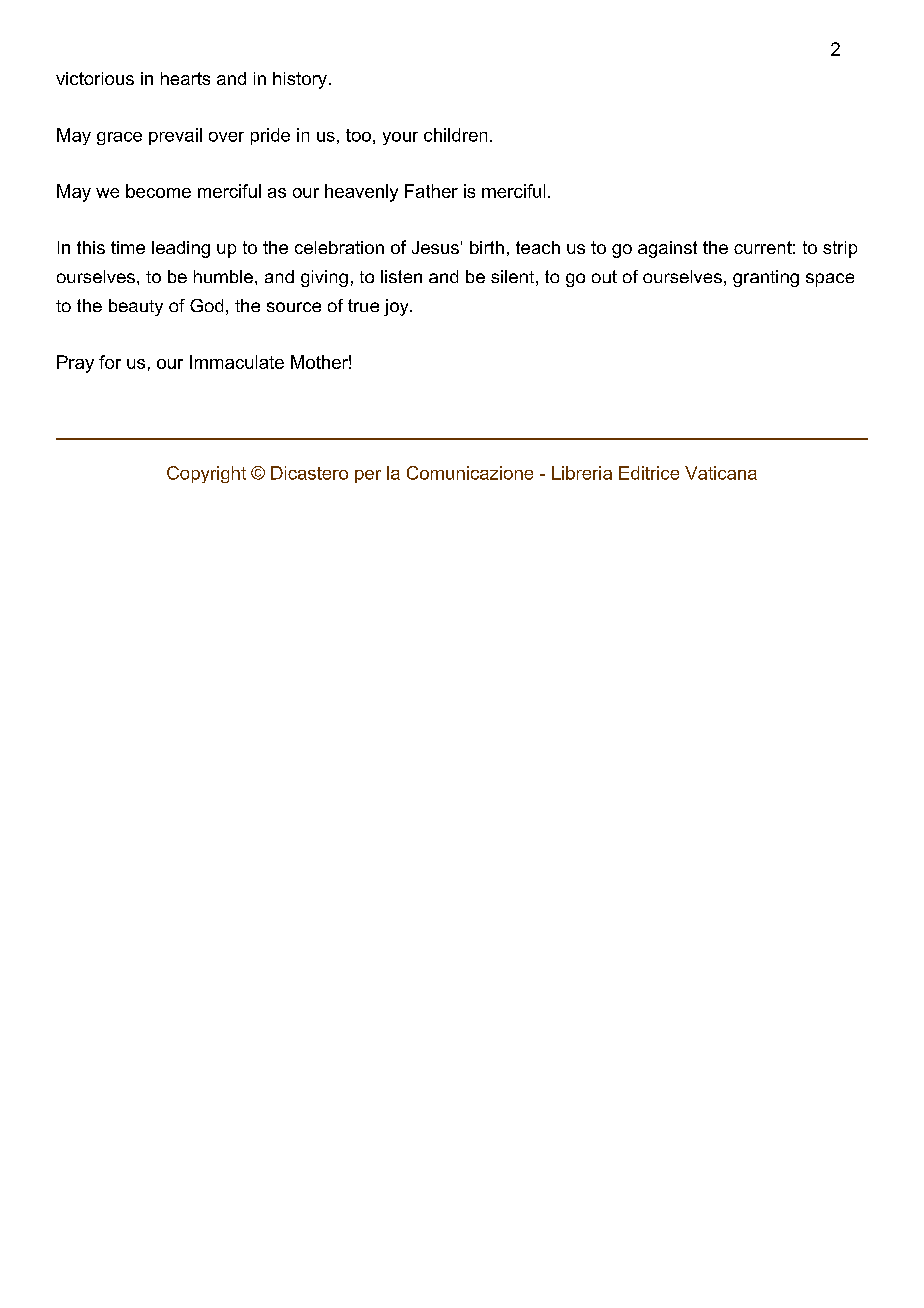 Image resolution: width=924 pixels, height=1308 pixels. Describe the element at coordinates (185, 78) in the screenshot. I see `hearts` at that location.
